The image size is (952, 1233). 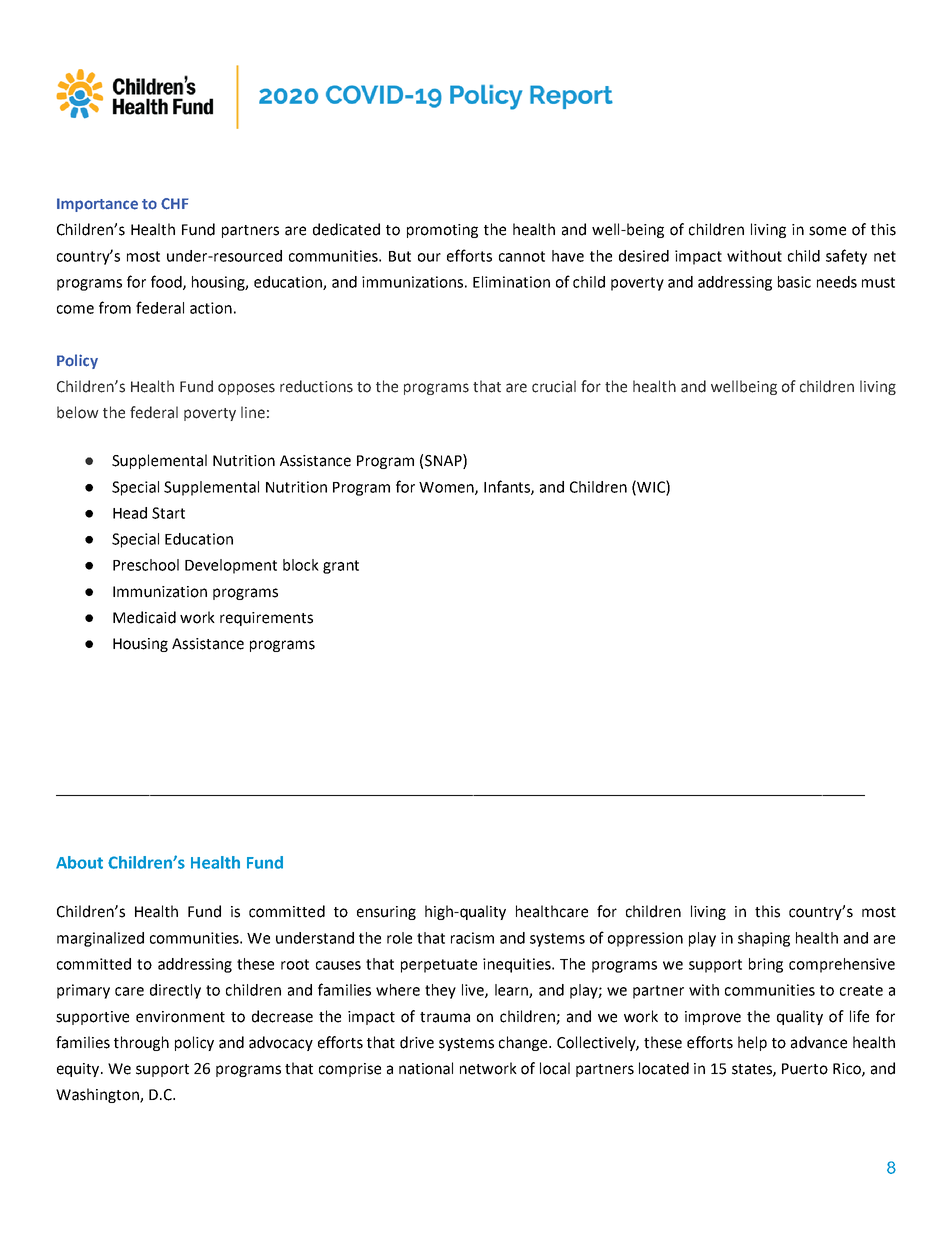 What do you see at coordinates (174, 204) in the page?
I see `CHF` at bounding box center [174, 204].
